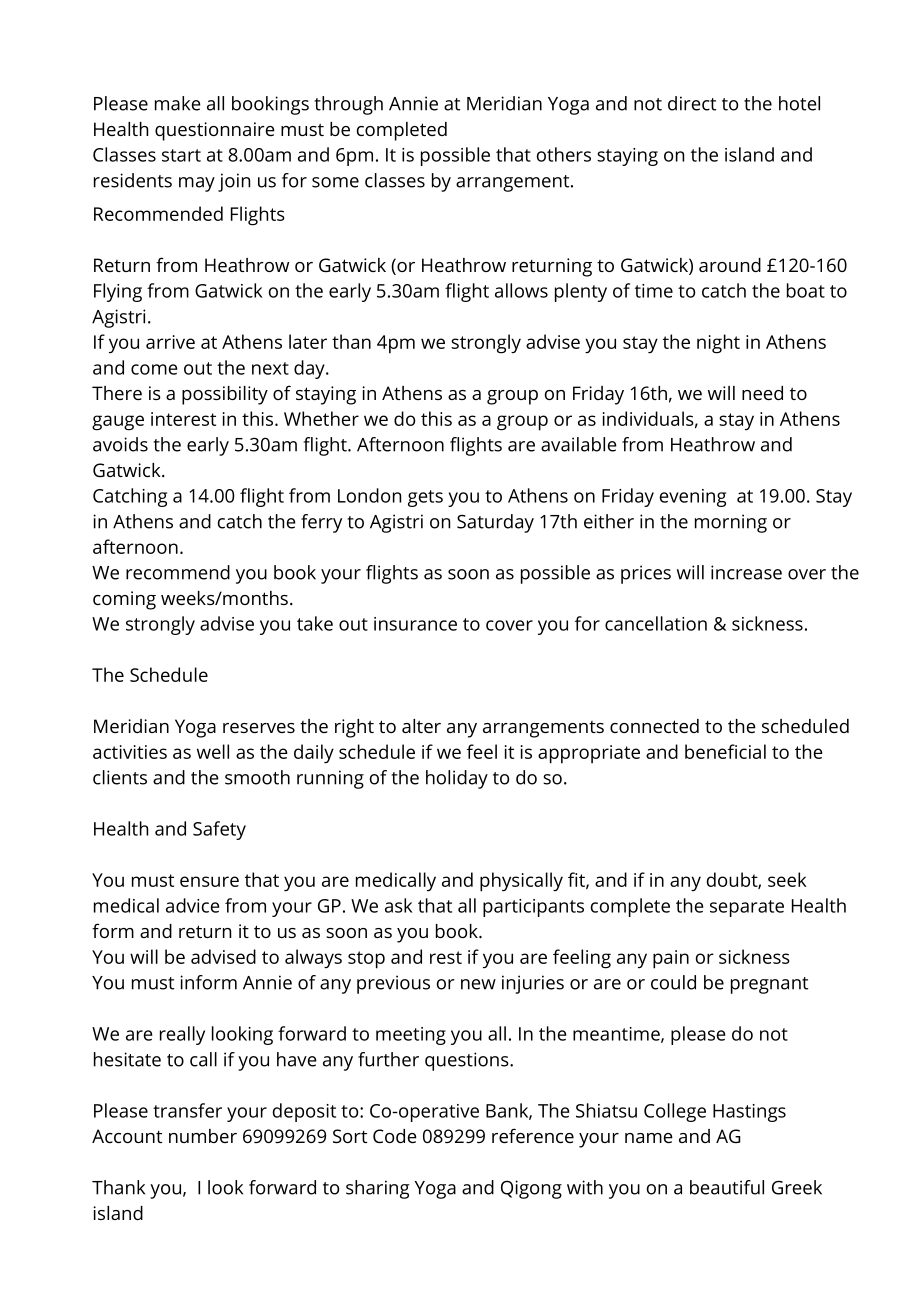 The image size is (924, 1309). I want to click on direct, so click(692, 103).
